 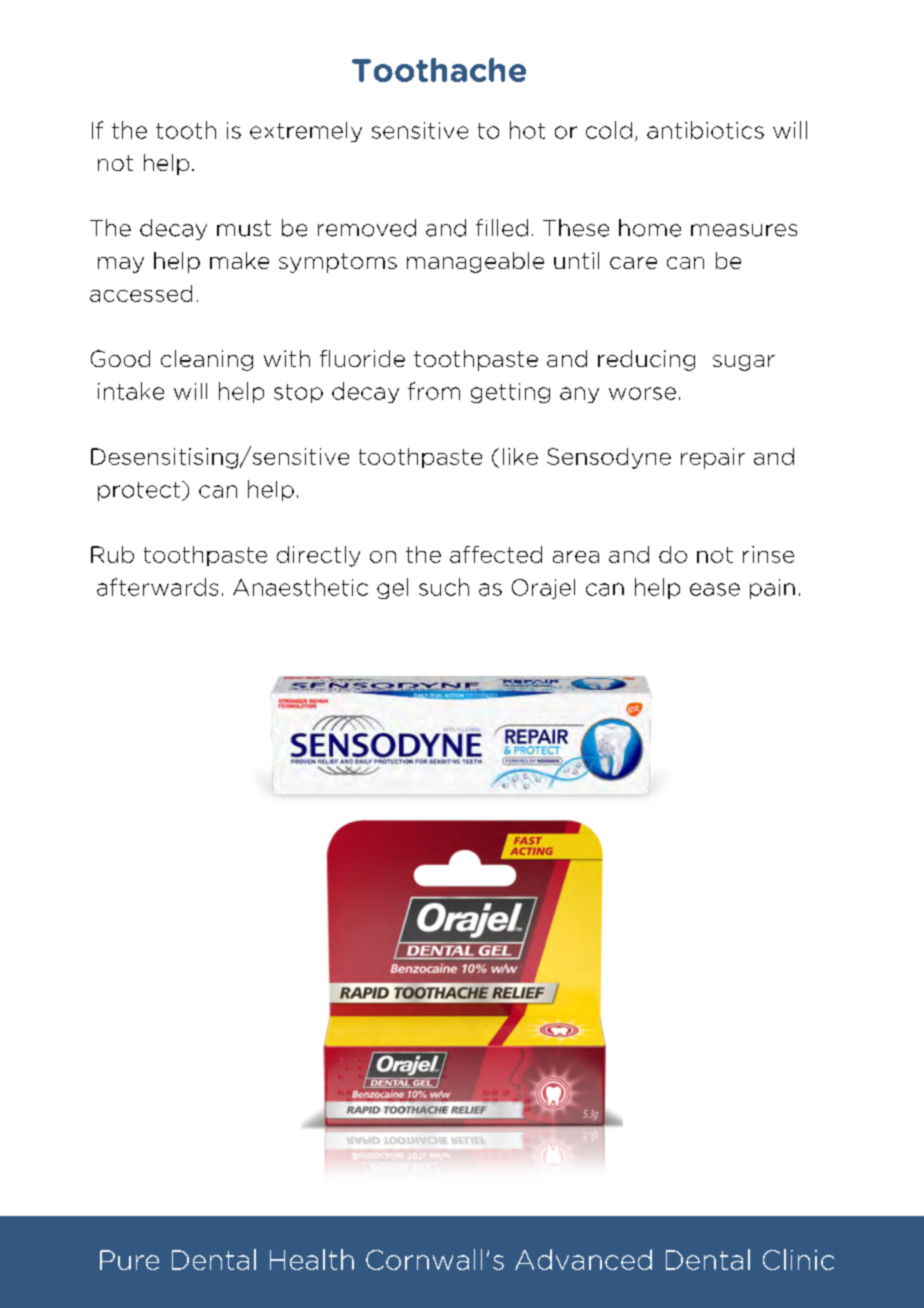 I want to click on Advanced, so click(x=583, y=1259).
